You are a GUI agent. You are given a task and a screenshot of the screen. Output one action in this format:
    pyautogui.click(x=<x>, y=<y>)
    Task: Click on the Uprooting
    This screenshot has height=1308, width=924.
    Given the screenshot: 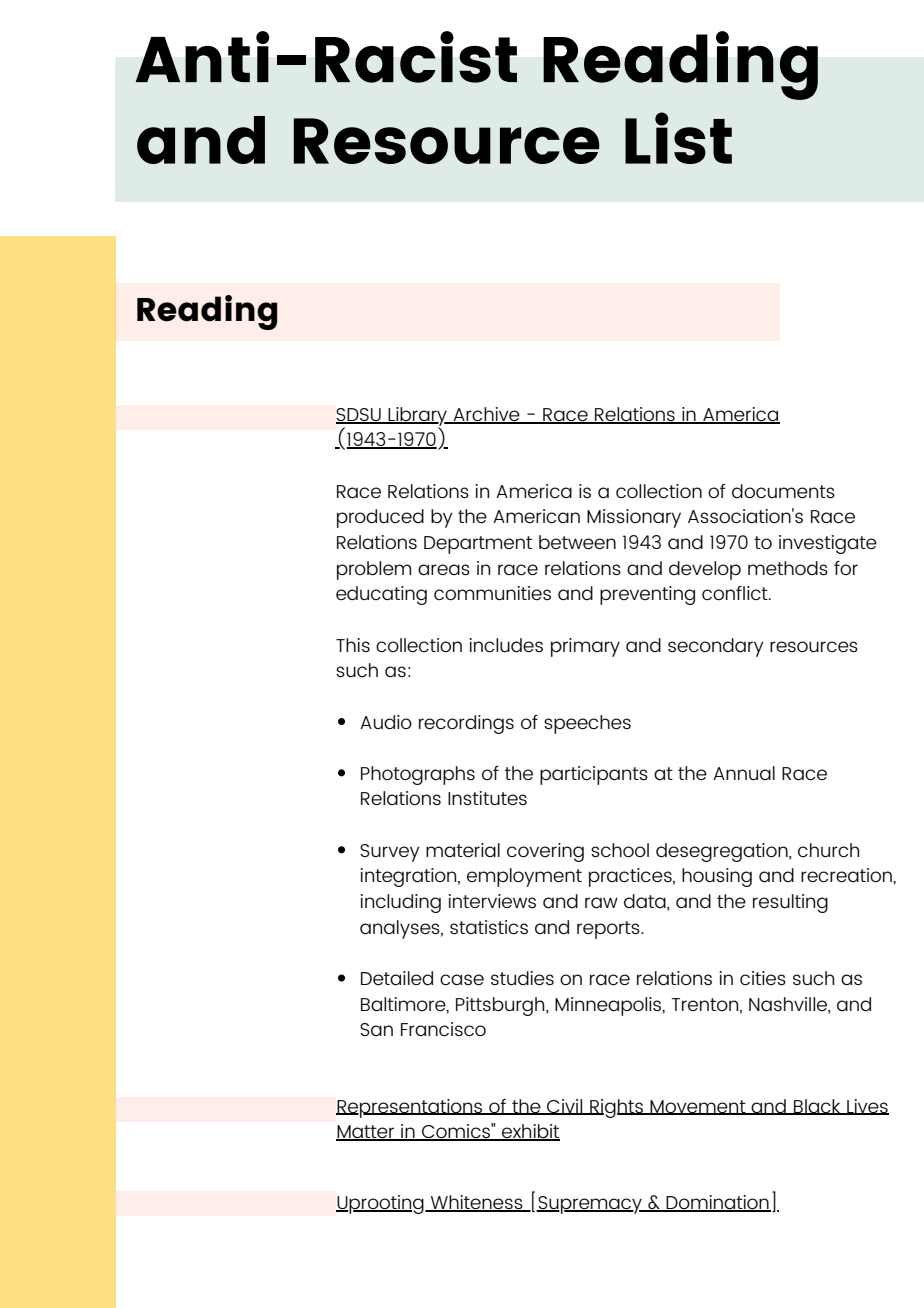 What is the action you would take?
    pyautogui.click(x=381, y=1204)
